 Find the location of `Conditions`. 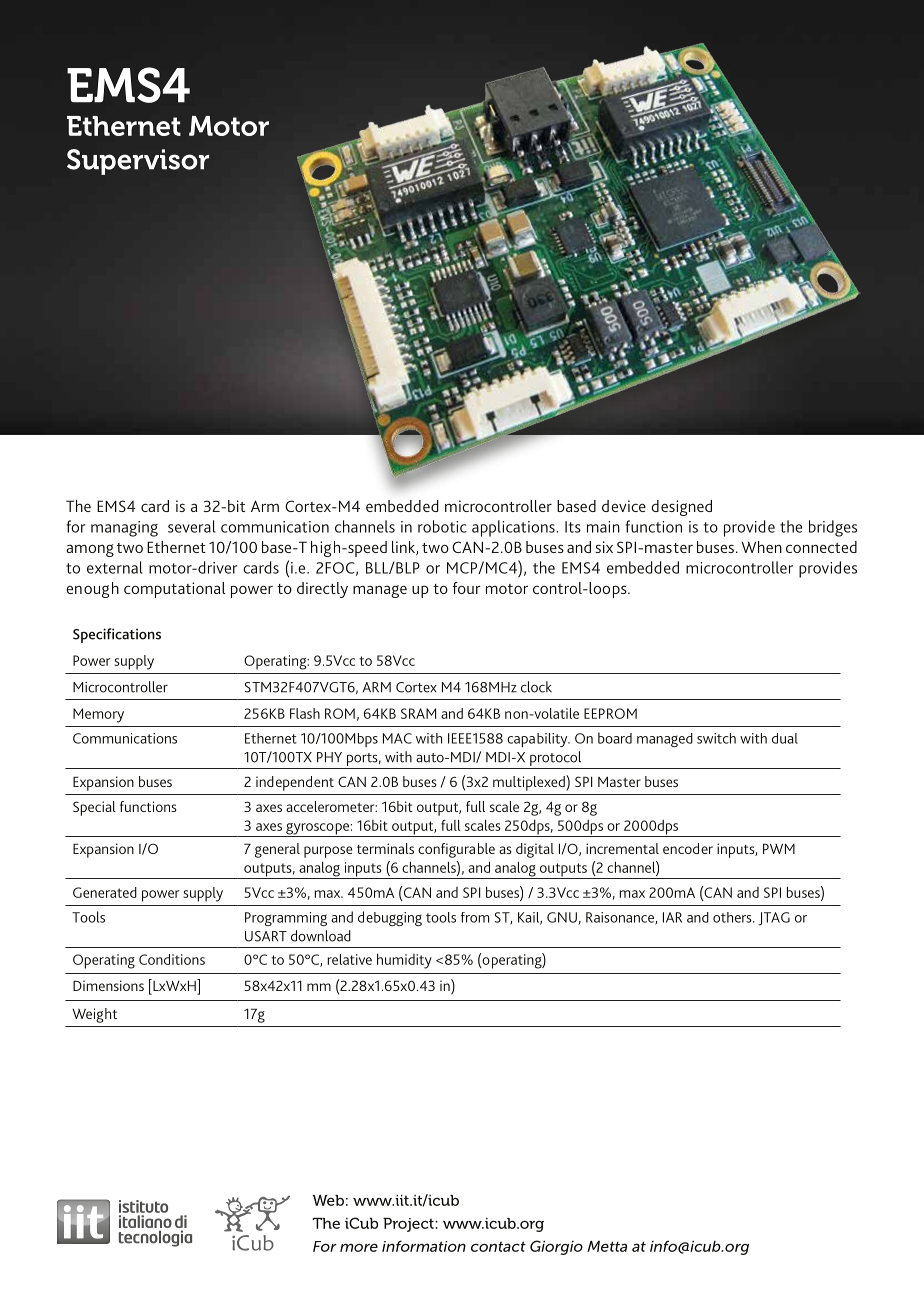

Conditions is located at coordinates (172, 959).
